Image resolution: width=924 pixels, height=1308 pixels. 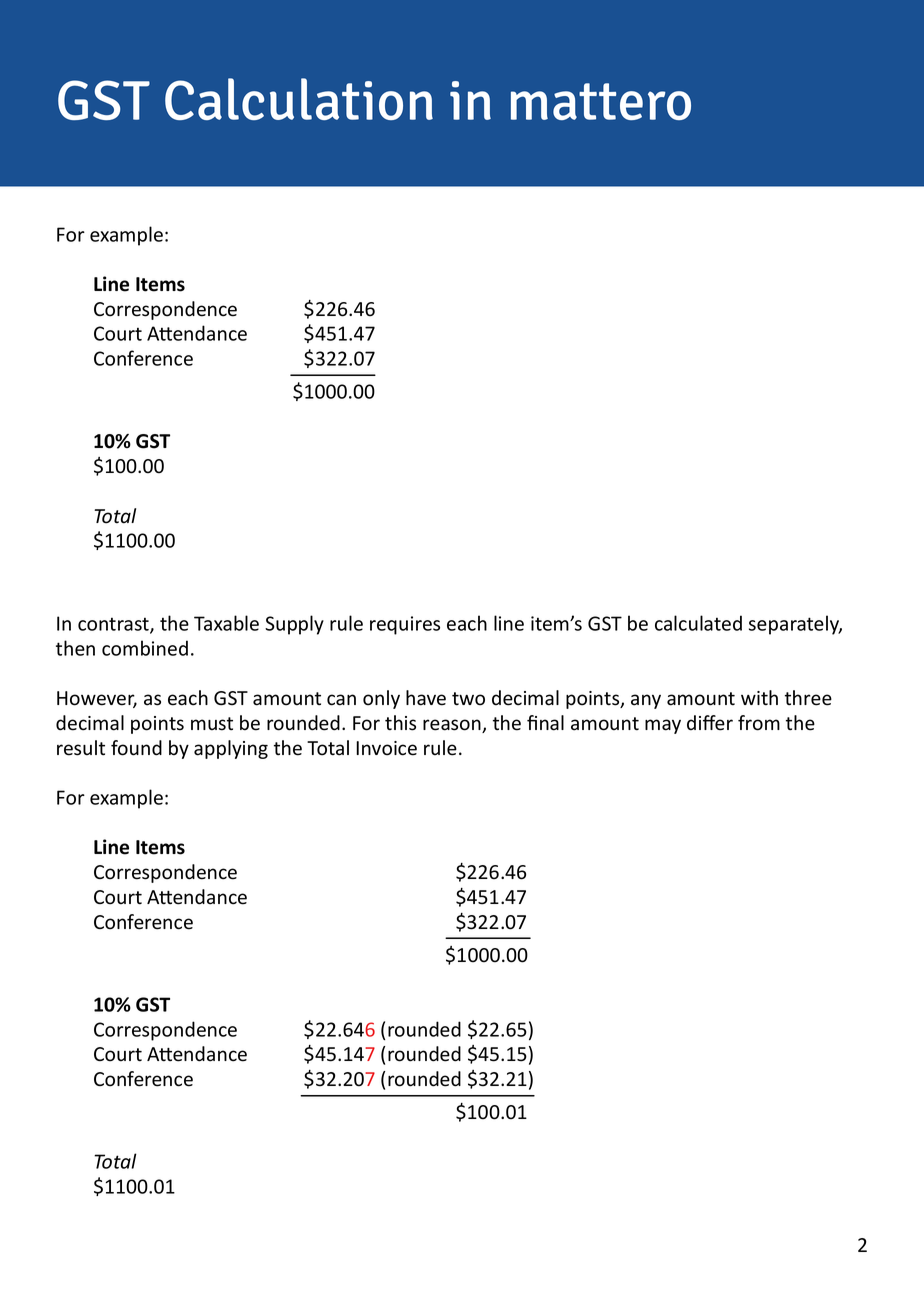 I want to click on differ, so click(x=710, y=723).
